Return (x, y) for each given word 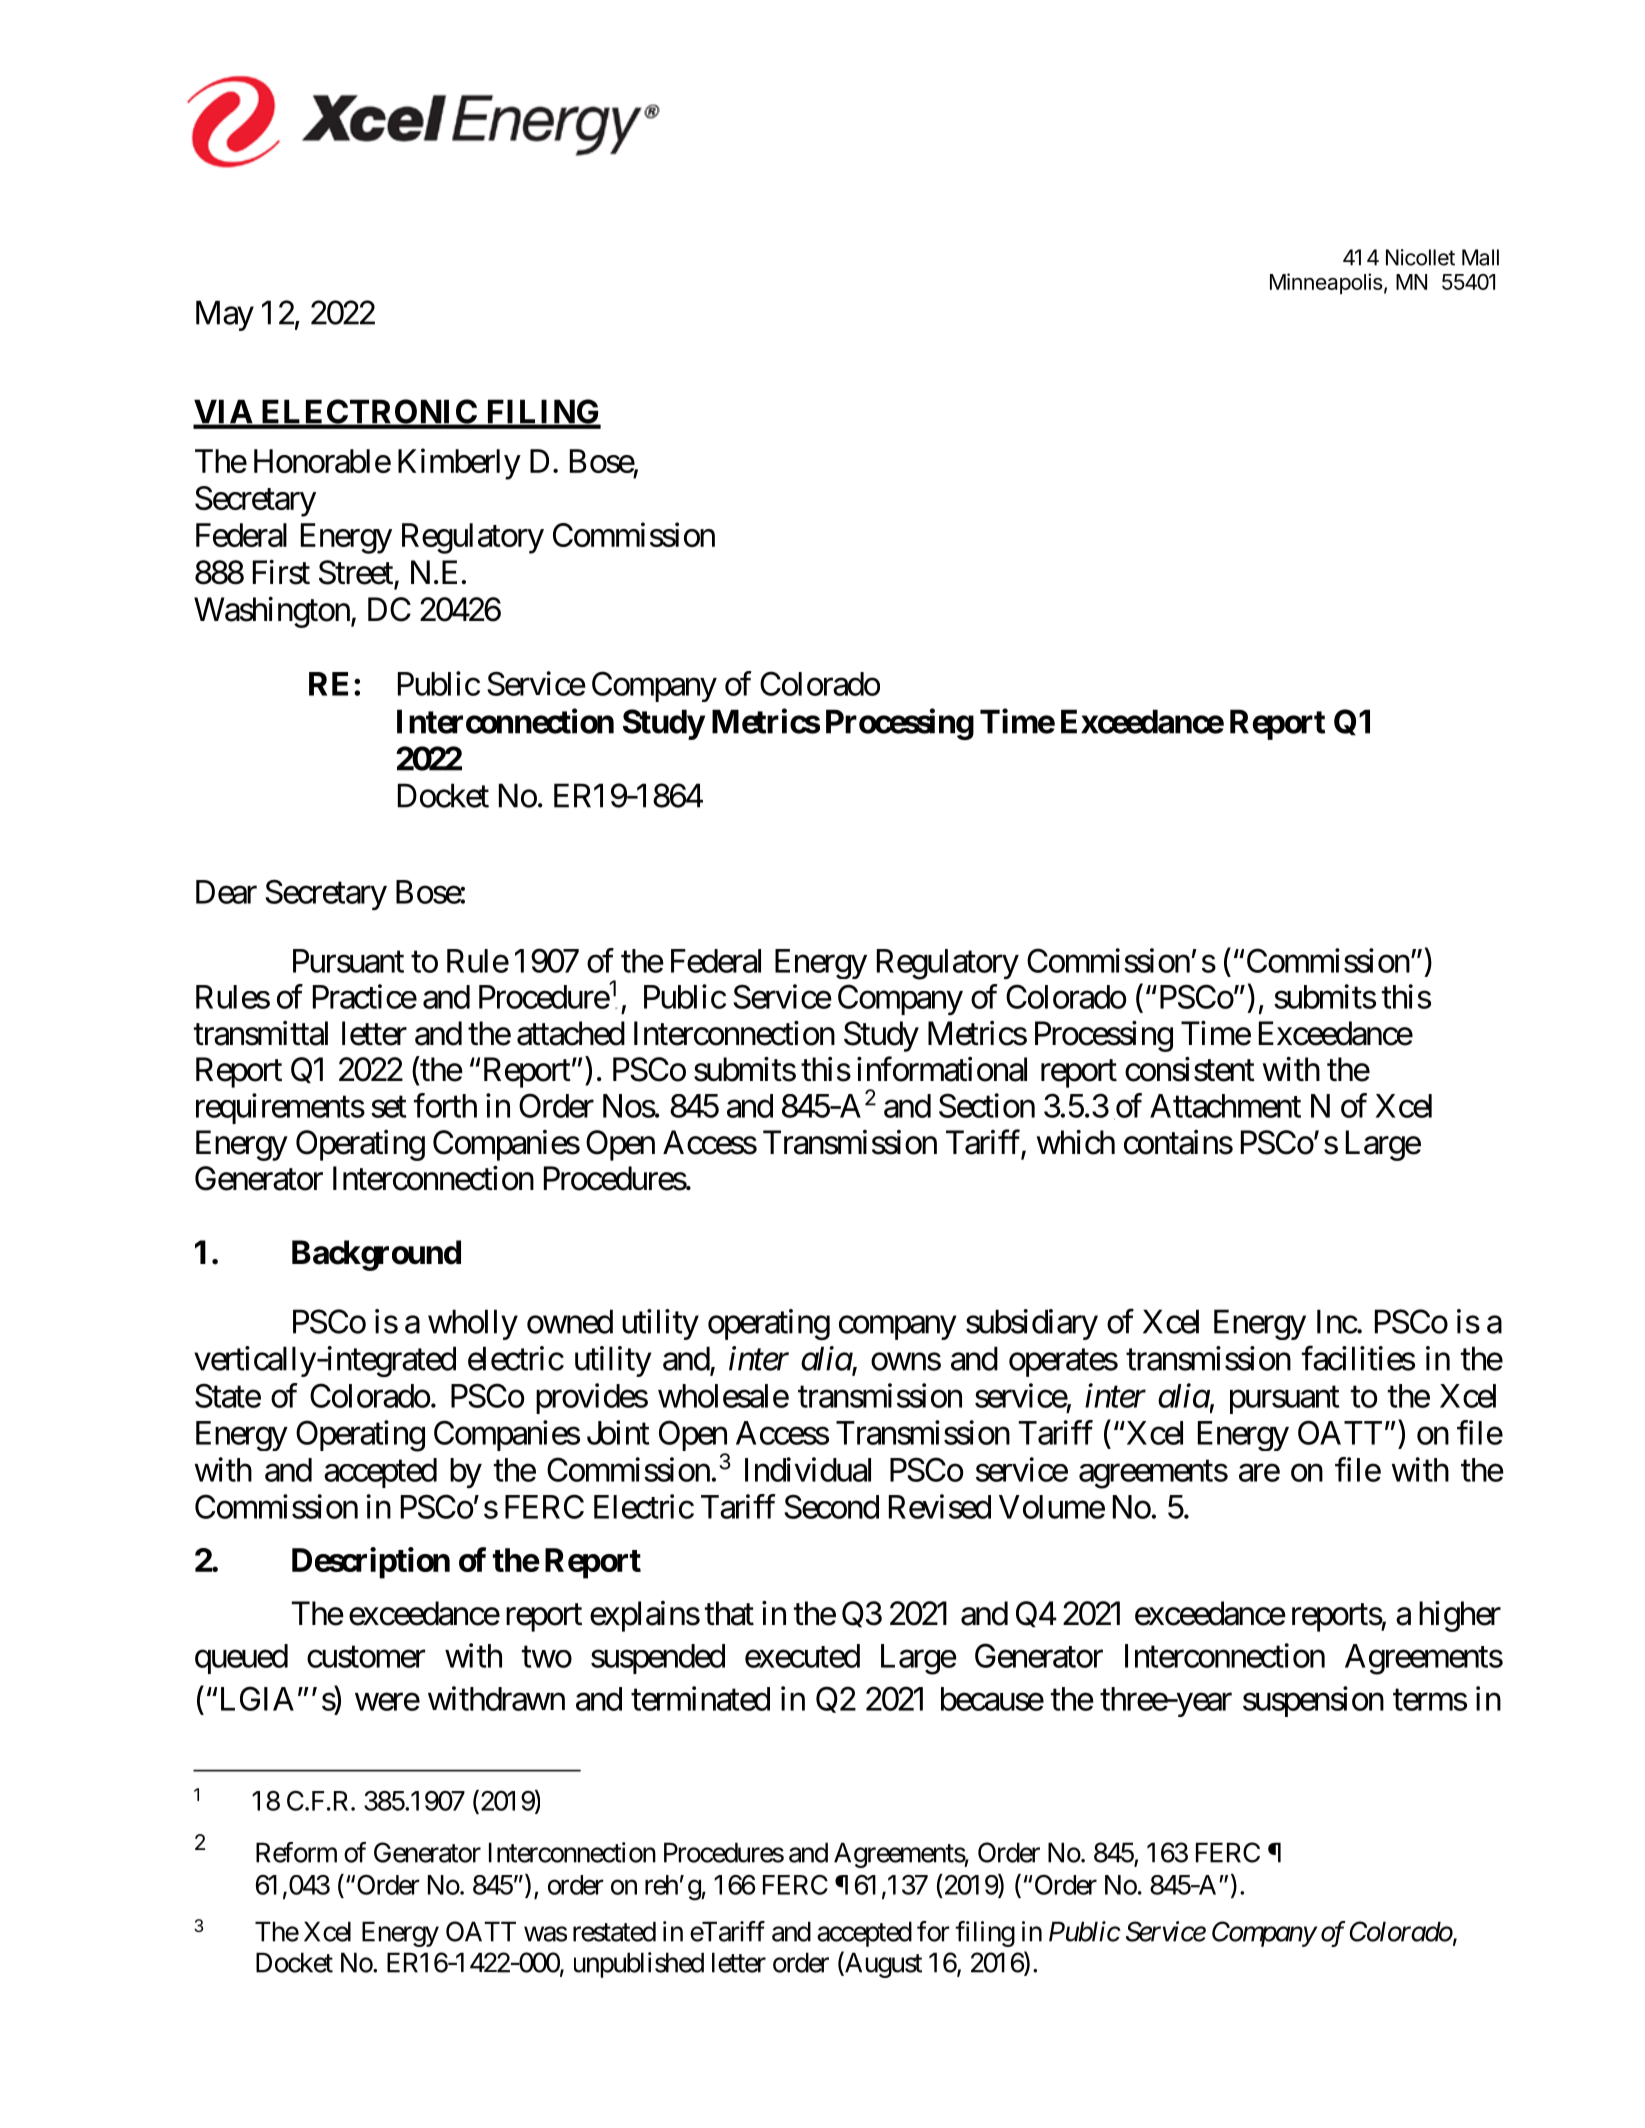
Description (371, 1563)
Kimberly (459, 464)
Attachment (1225, 1106)
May (225, 316)
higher (1460, 1616)
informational (942, 1069)
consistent (1190, 1069)
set (388, 1107)
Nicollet (1420, 257)
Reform (296, 1852)
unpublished (639, 1965)
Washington (272, 612)
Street (357, 573)
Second (831, 1506)
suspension (1313, 1701)
